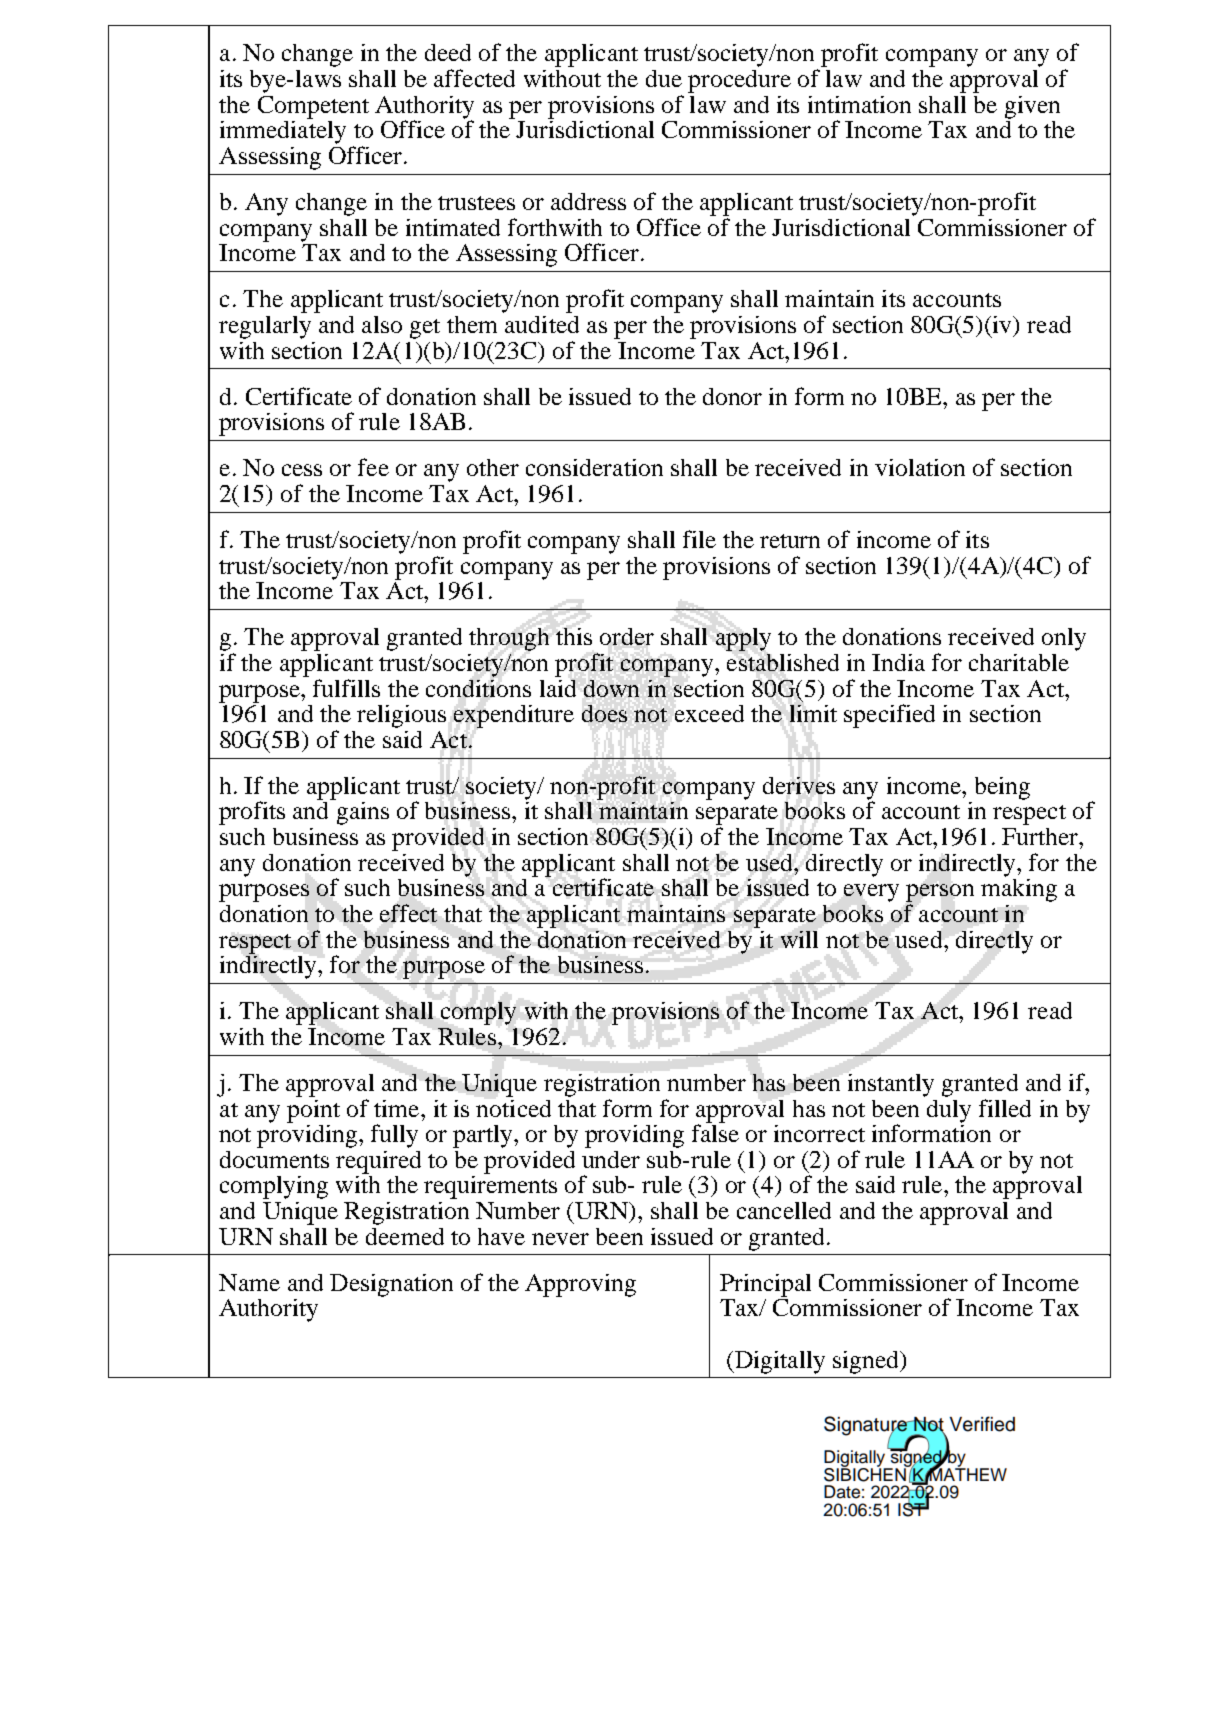 This document has height=1725, width=1219. I want to click on down, so click(611, 688).
